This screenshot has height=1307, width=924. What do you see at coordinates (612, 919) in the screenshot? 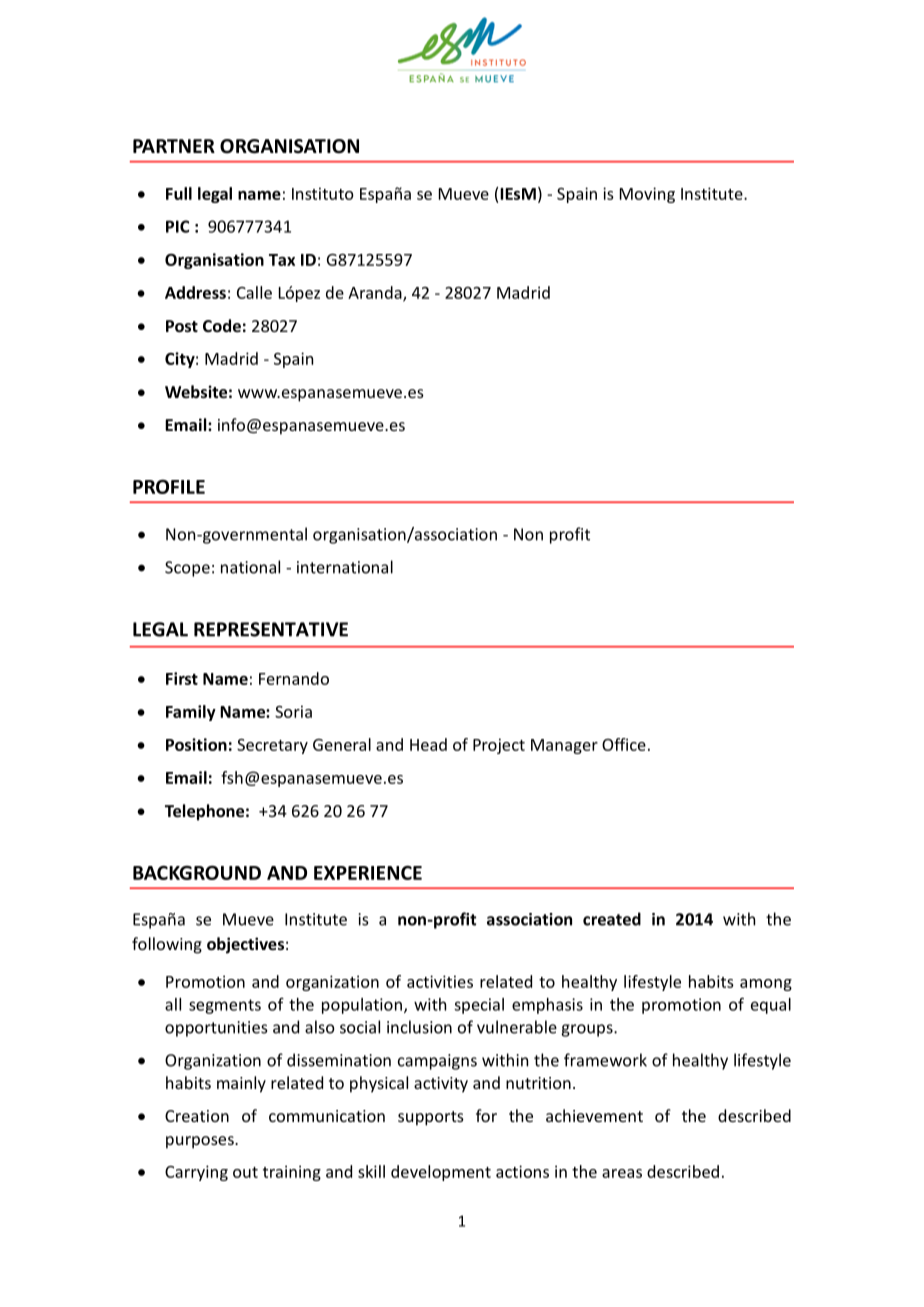
I see `created` at bounding box center [612, 919].
